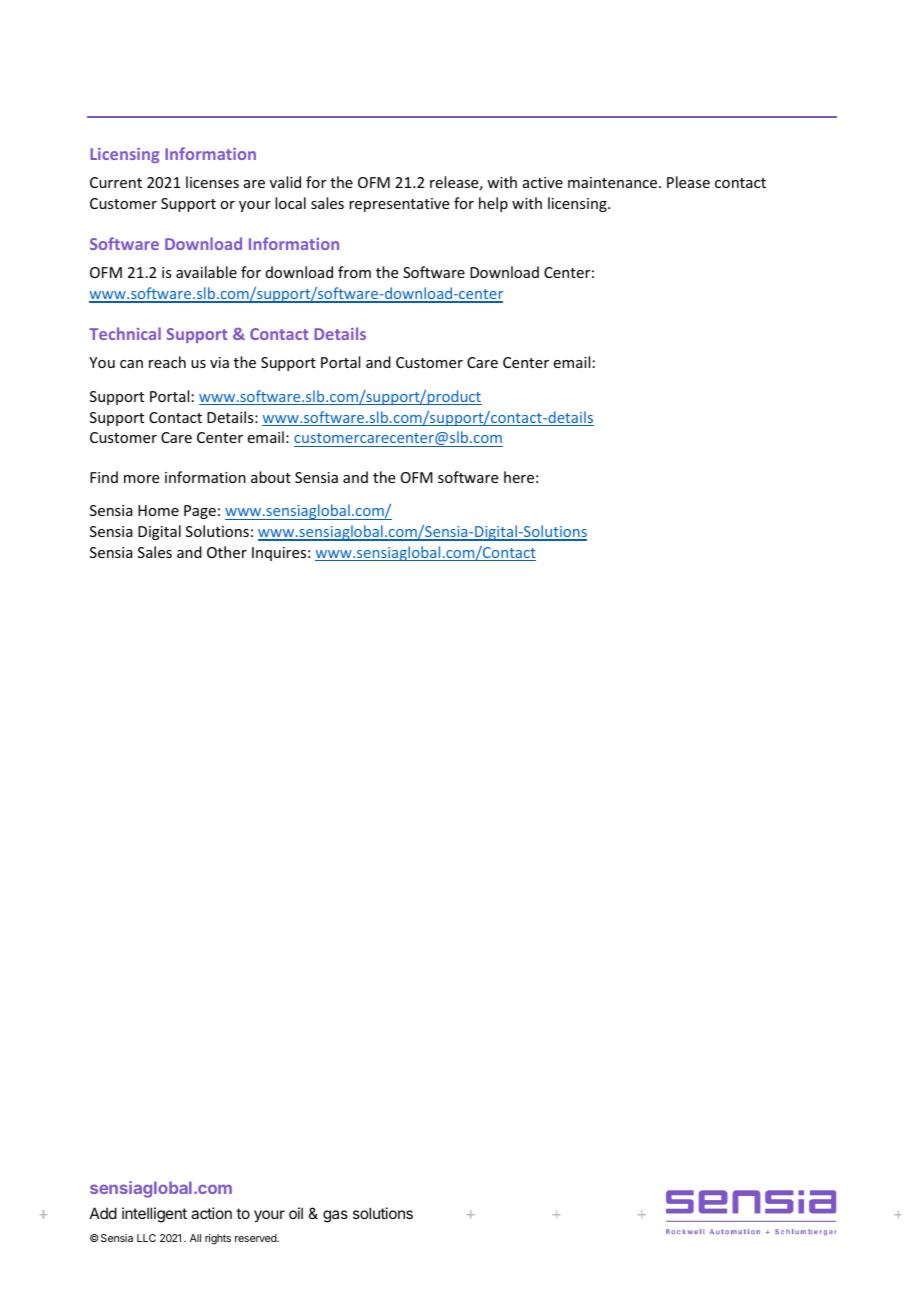 This screenshot has width=924, height=1308. Describe the element at coordinates (212, 182) in the screenshot. I see `licenses` at that location.
